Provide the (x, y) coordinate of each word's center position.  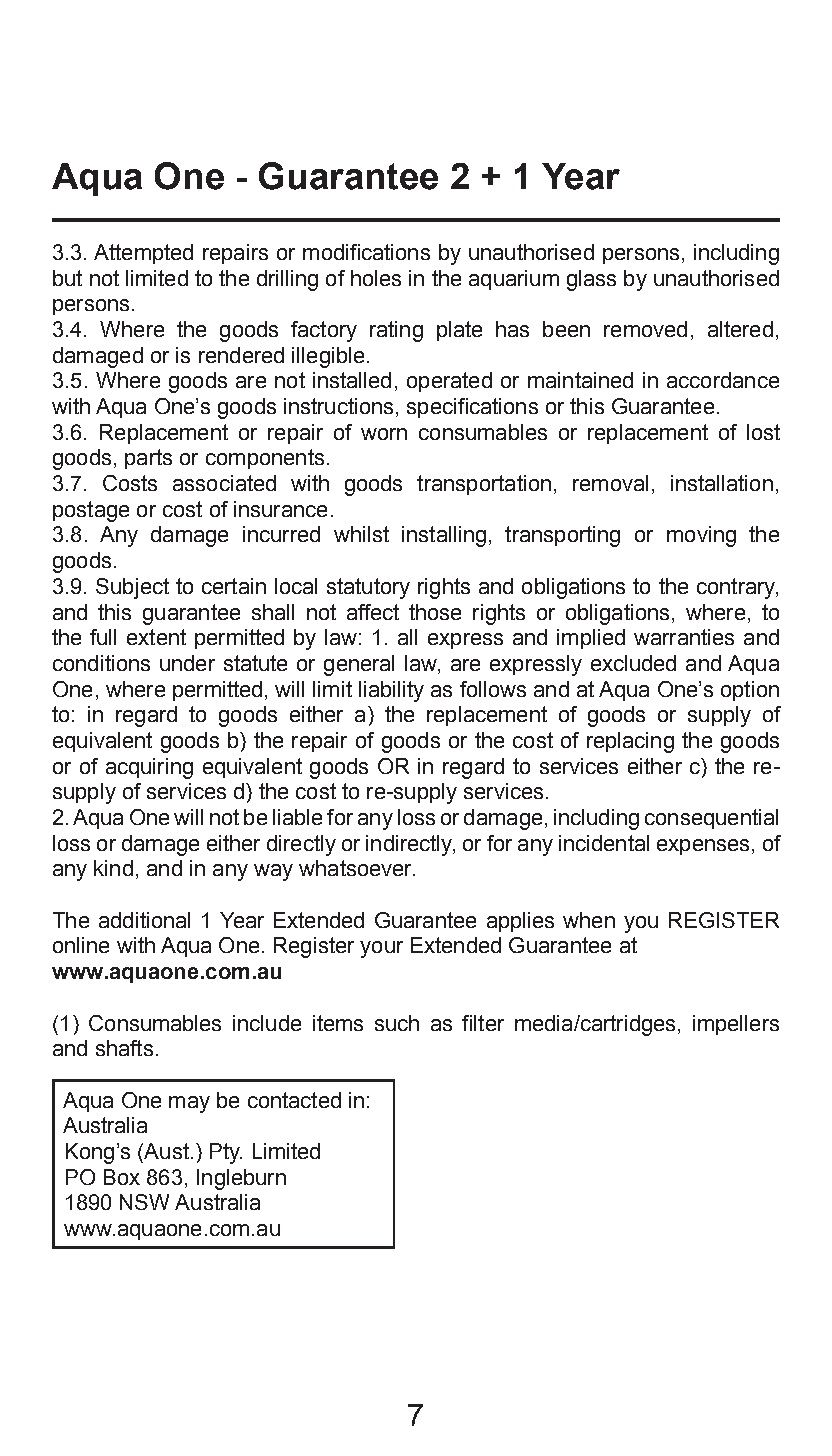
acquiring (149, 768)
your (381, 949)
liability (391, 691)
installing (444, 536)
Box (122, 1177)
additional (144, 920)
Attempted (143, 254)
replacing (630, 742)
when (589, 920)
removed (645, 329)
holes (376, 278)
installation (722, 483)
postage (91, 511)
